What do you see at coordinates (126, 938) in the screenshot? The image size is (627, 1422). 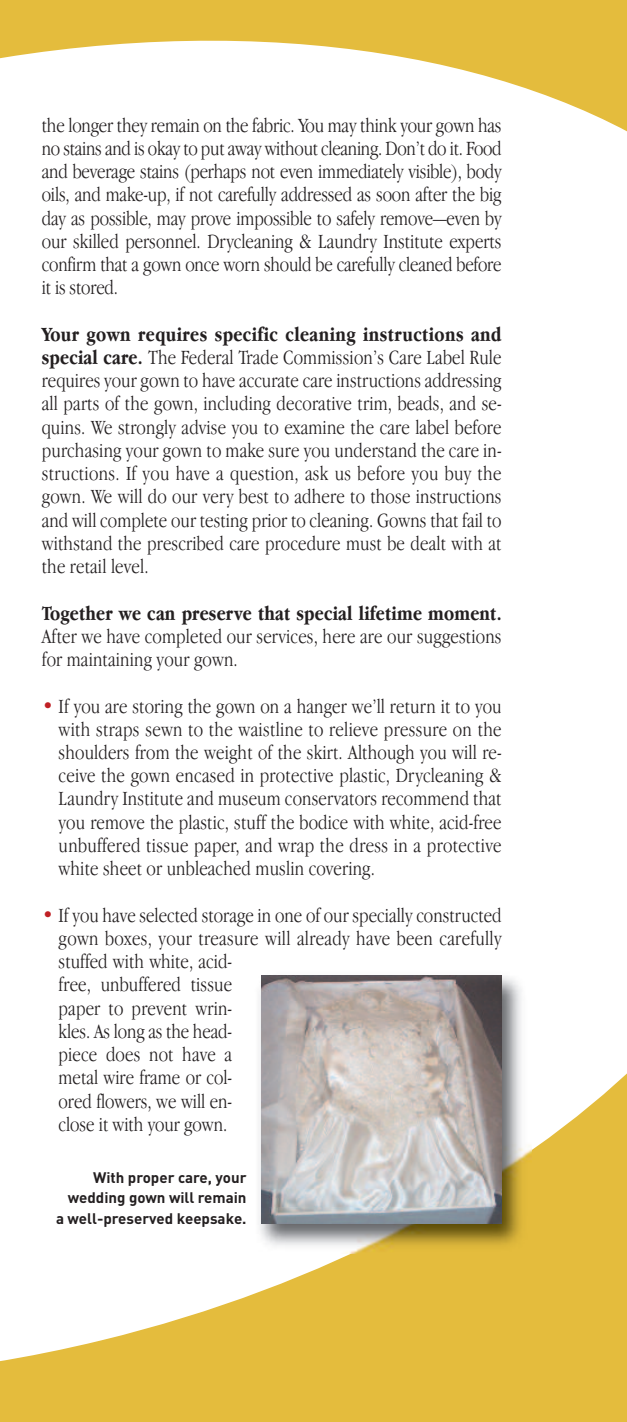 I see `boxes` at bounding box center [126, 938].
